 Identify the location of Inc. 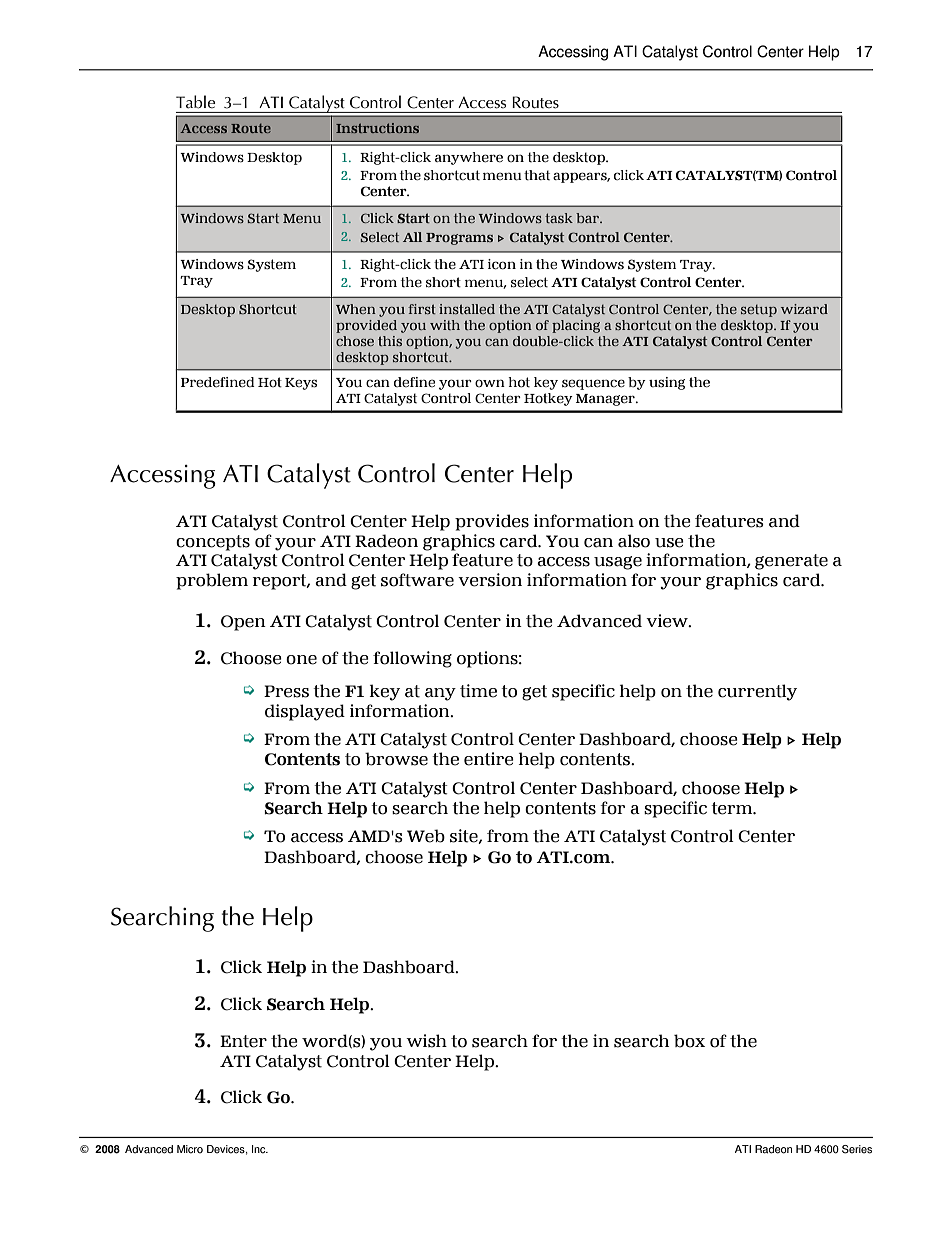
(260, 1149).
